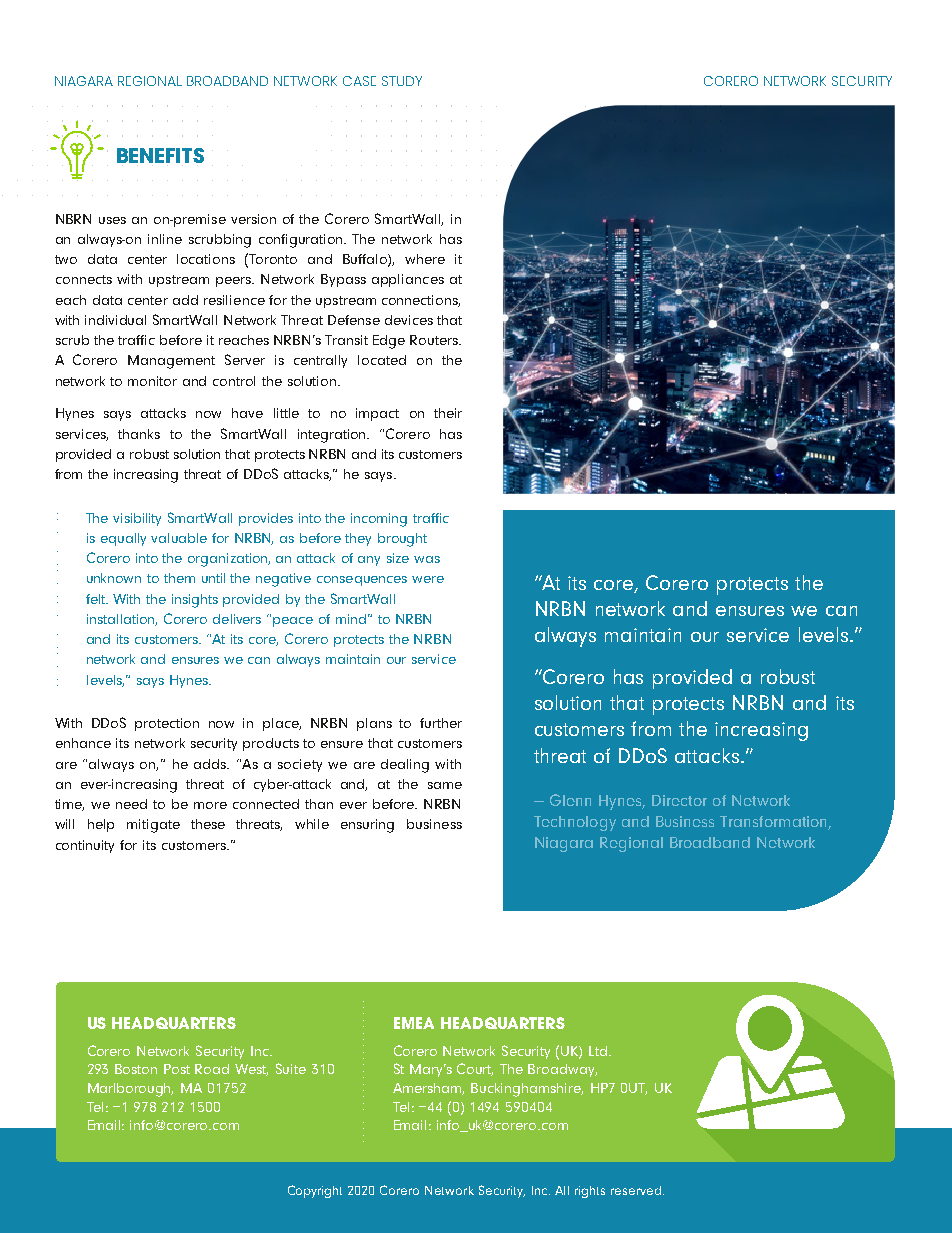 This page has width=952, height=1233. I want to click on Director, so click(679, 800).
